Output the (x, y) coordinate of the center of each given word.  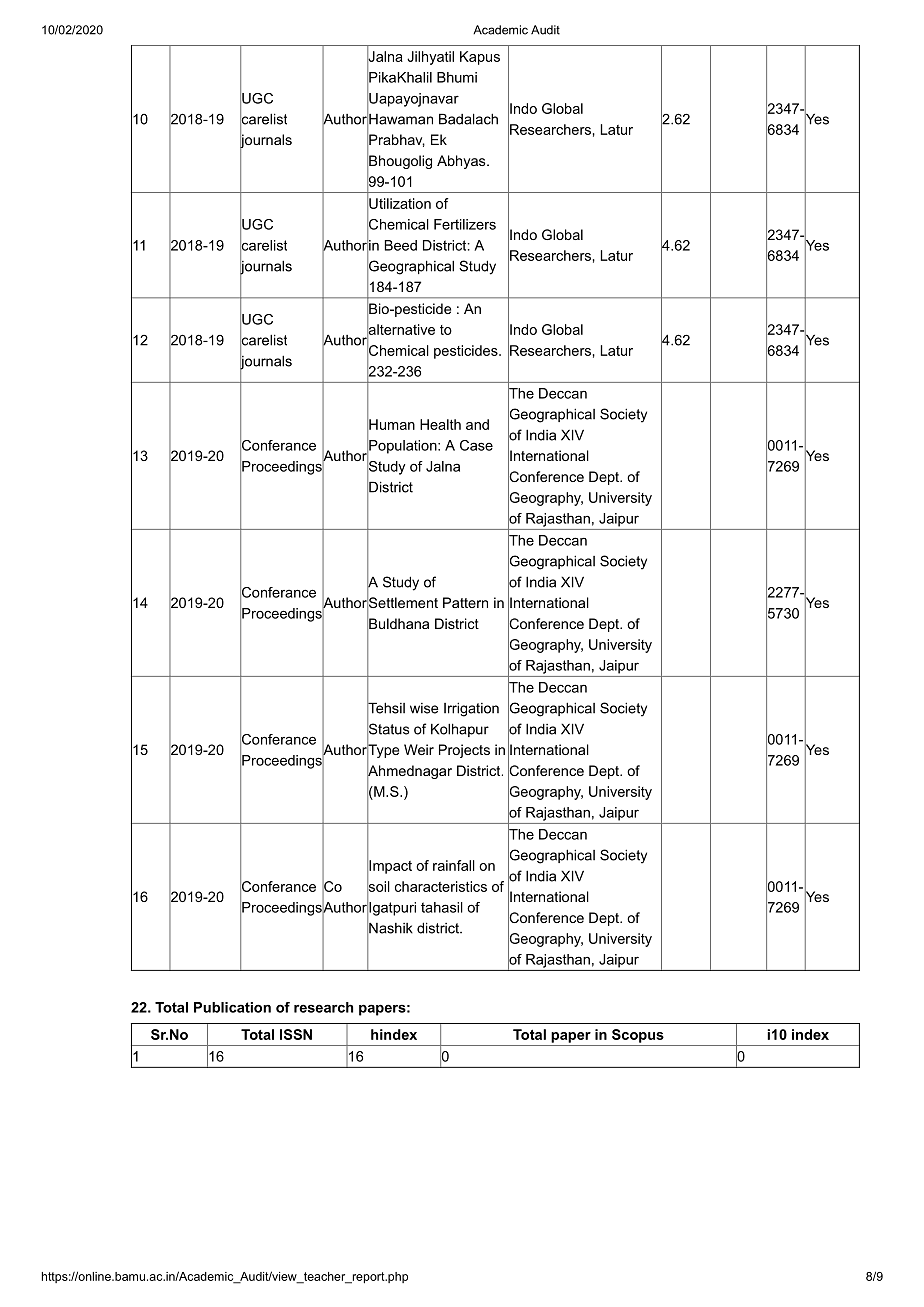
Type (382, 751)
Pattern (465, 602)
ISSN (296, 1034)
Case (476, 445)
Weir (419, 749)
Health (440, 424)
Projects (464, 751)
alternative (400, 330)
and (477, 424)
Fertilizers (465, 224)
